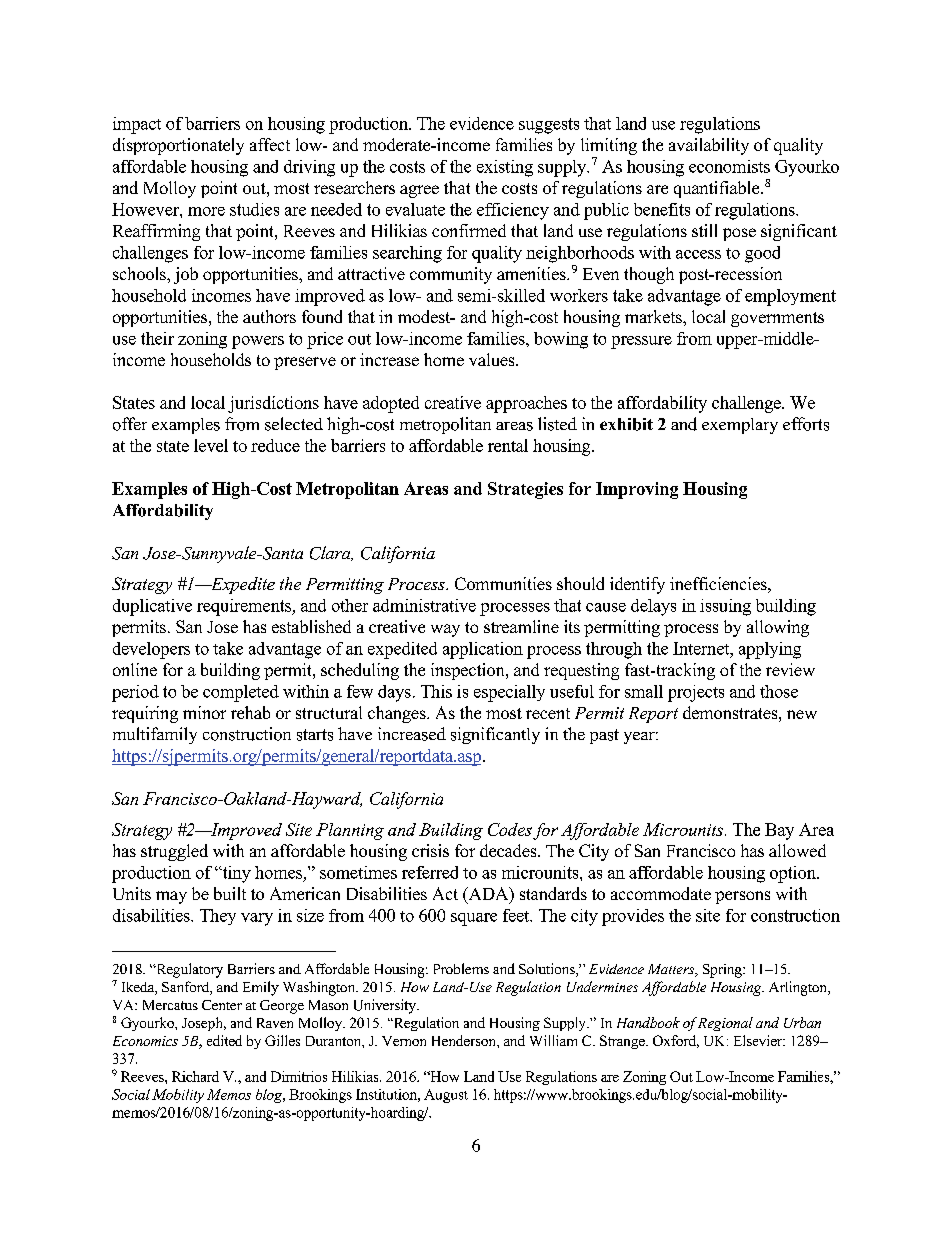  What do you see at coordinates (195, 1076) in the screenshot?
I see `Richard` at bounding box center [195, 1076].
